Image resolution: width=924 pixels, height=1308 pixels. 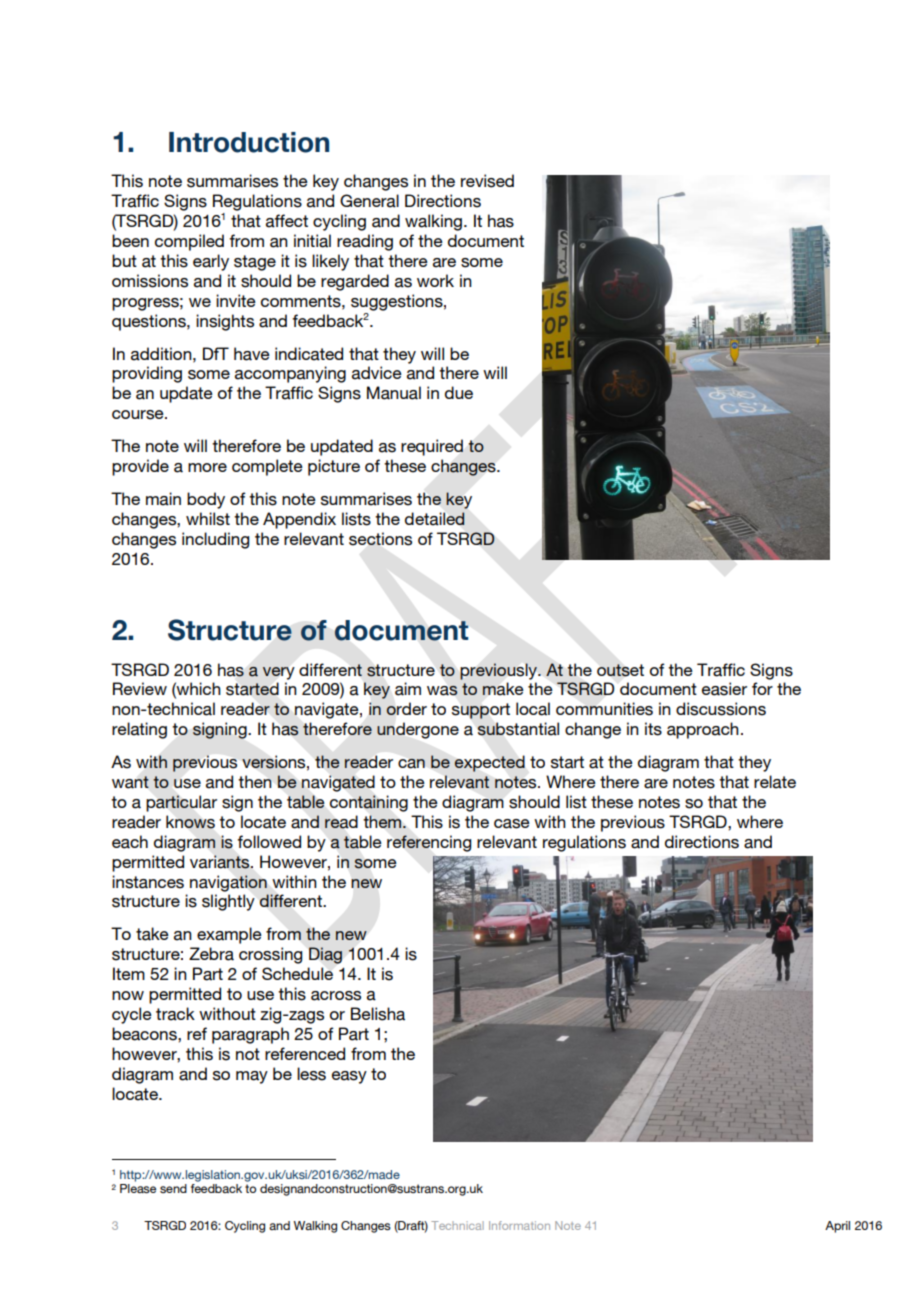 What do you see at coordinates (173, 1188) in the screenshot?
I see `send` at bounding box center [173, 1188].
